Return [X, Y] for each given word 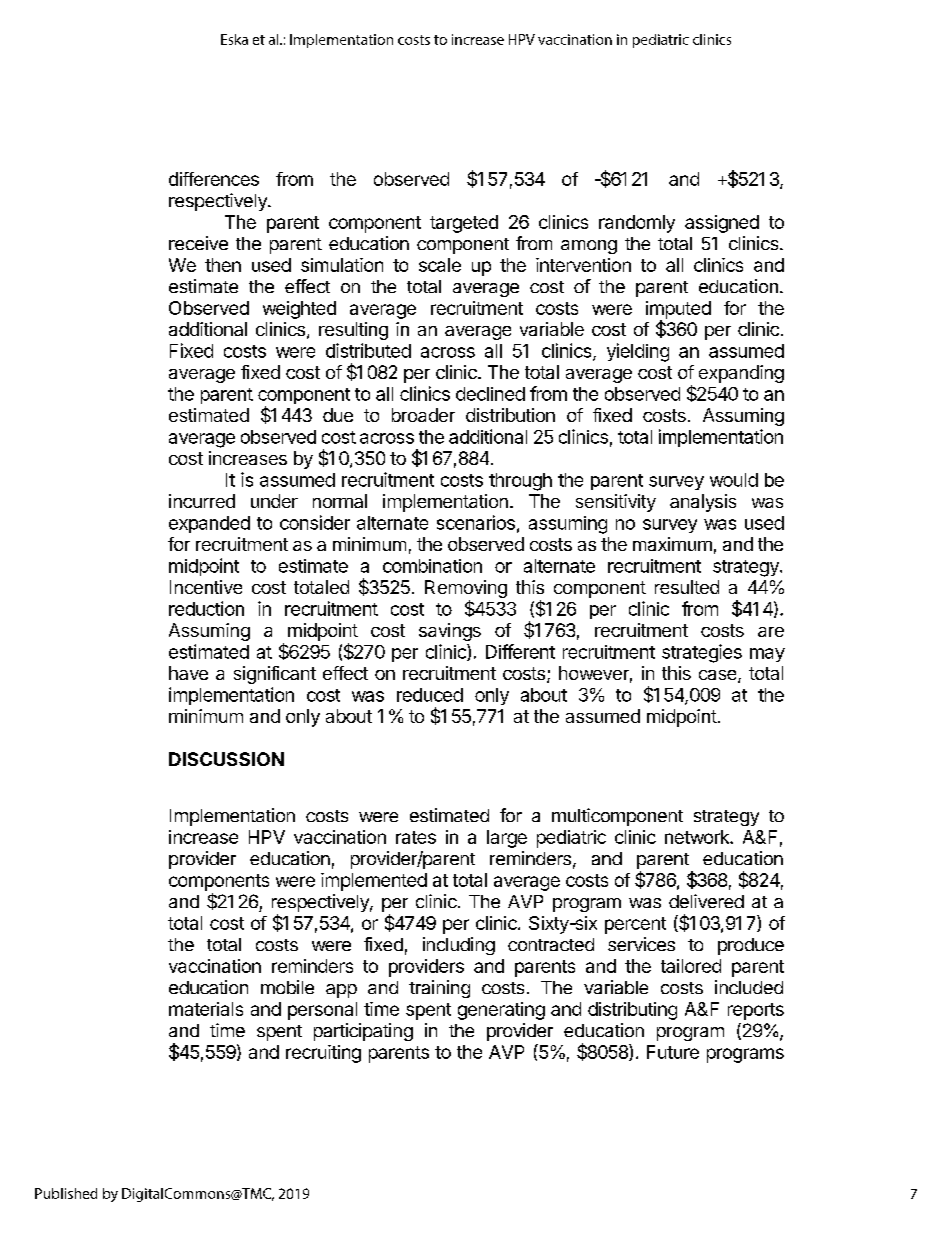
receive [198, 243]
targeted [464, 224]
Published [66, 1193]
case [719, 676]
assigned [722, 224]
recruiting [323, 1054]
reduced [430, 695]
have [188, 673]
